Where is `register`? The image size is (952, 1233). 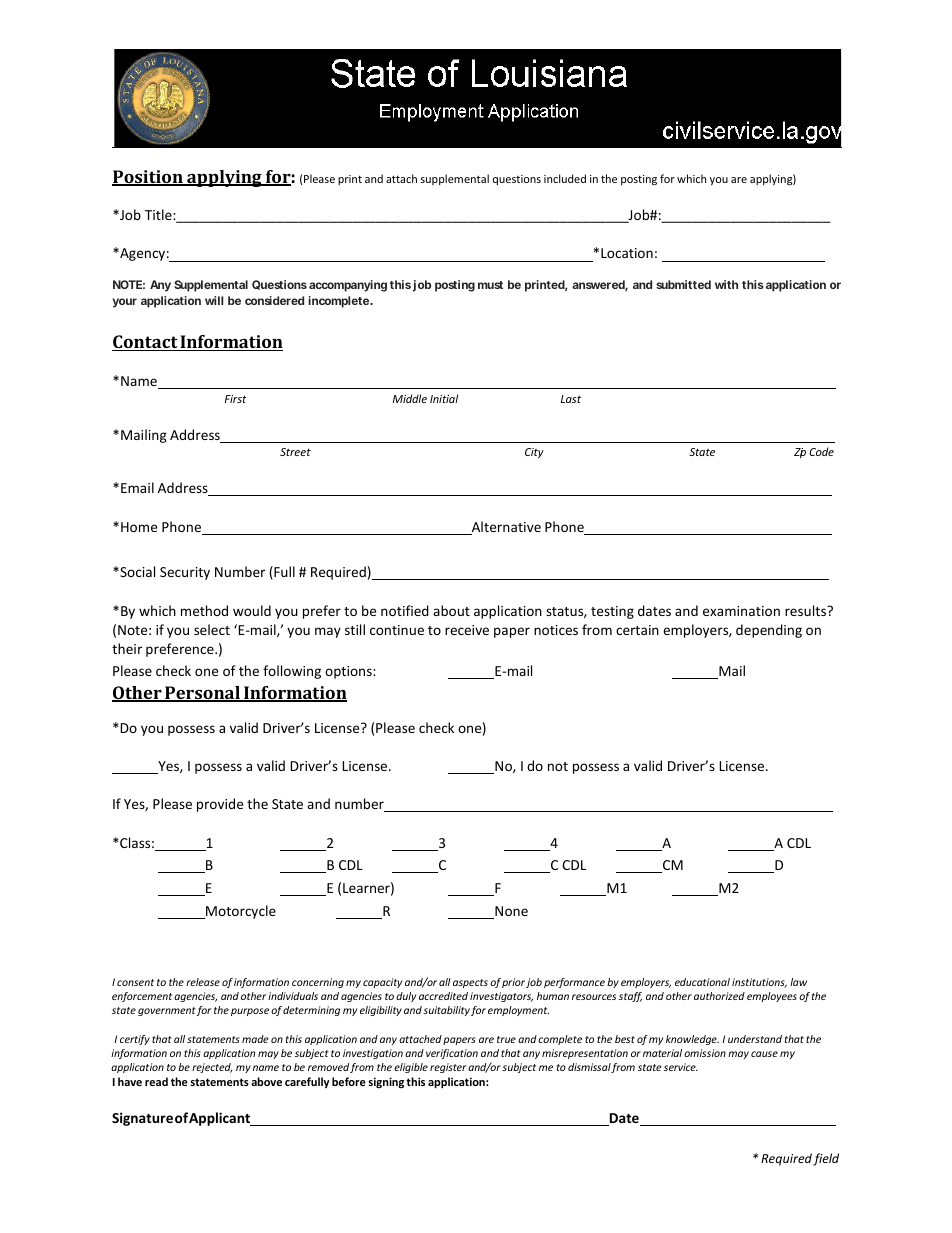 register is located at coordinates (449, 1068).
